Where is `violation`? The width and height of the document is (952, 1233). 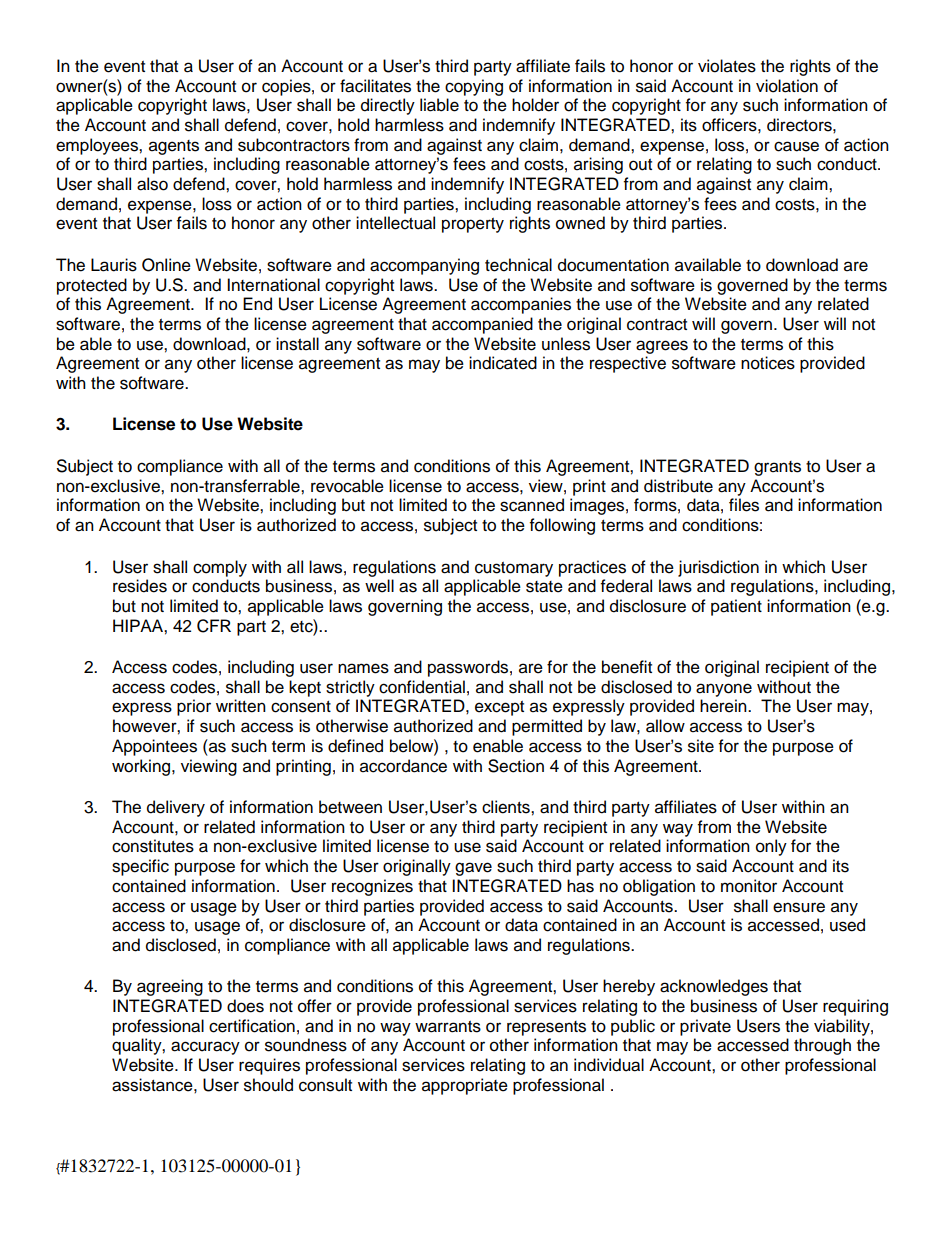 violation is located at coordinates (787, 86).
